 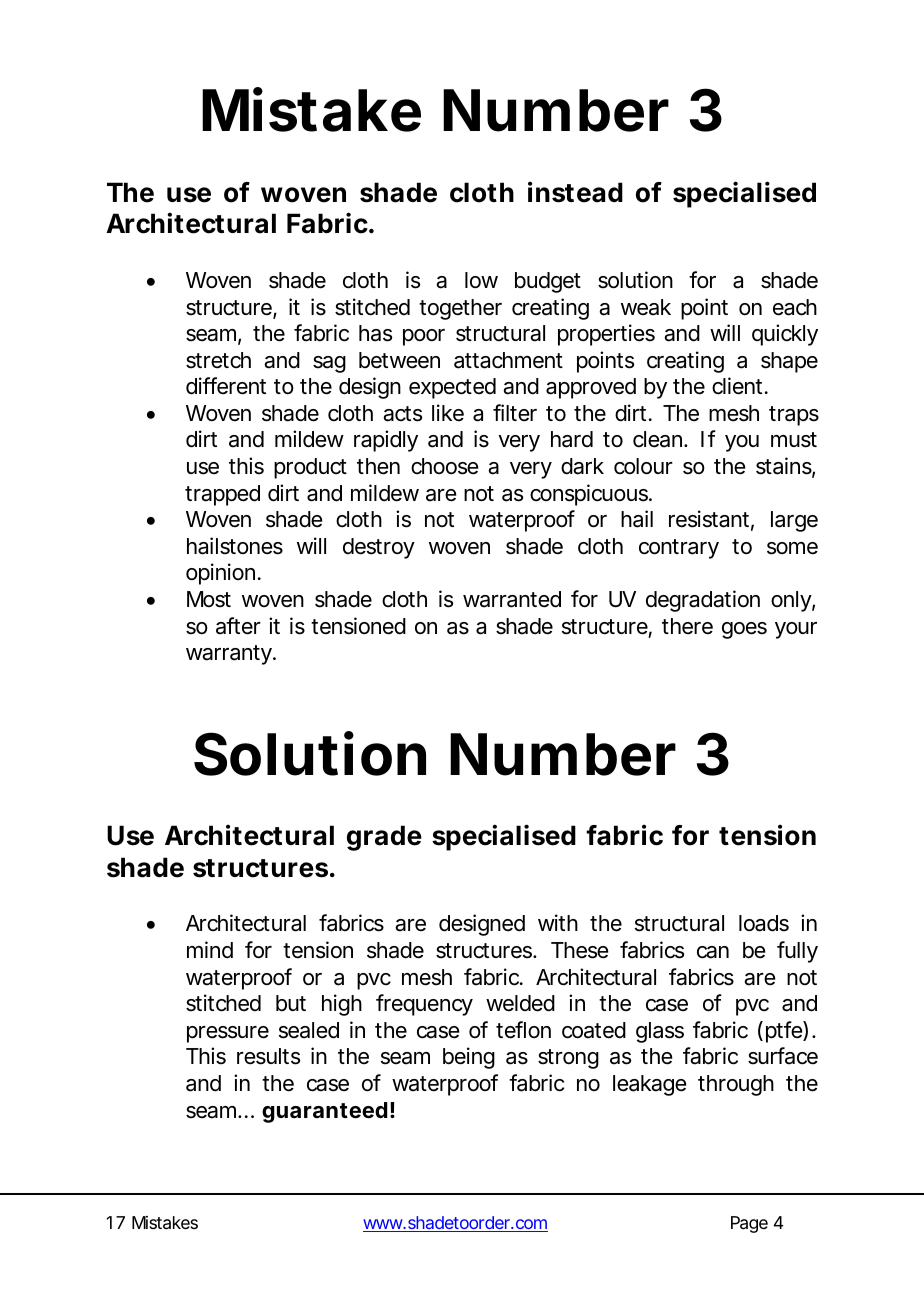 I want to click on being, so click(x=469, y=1058).
